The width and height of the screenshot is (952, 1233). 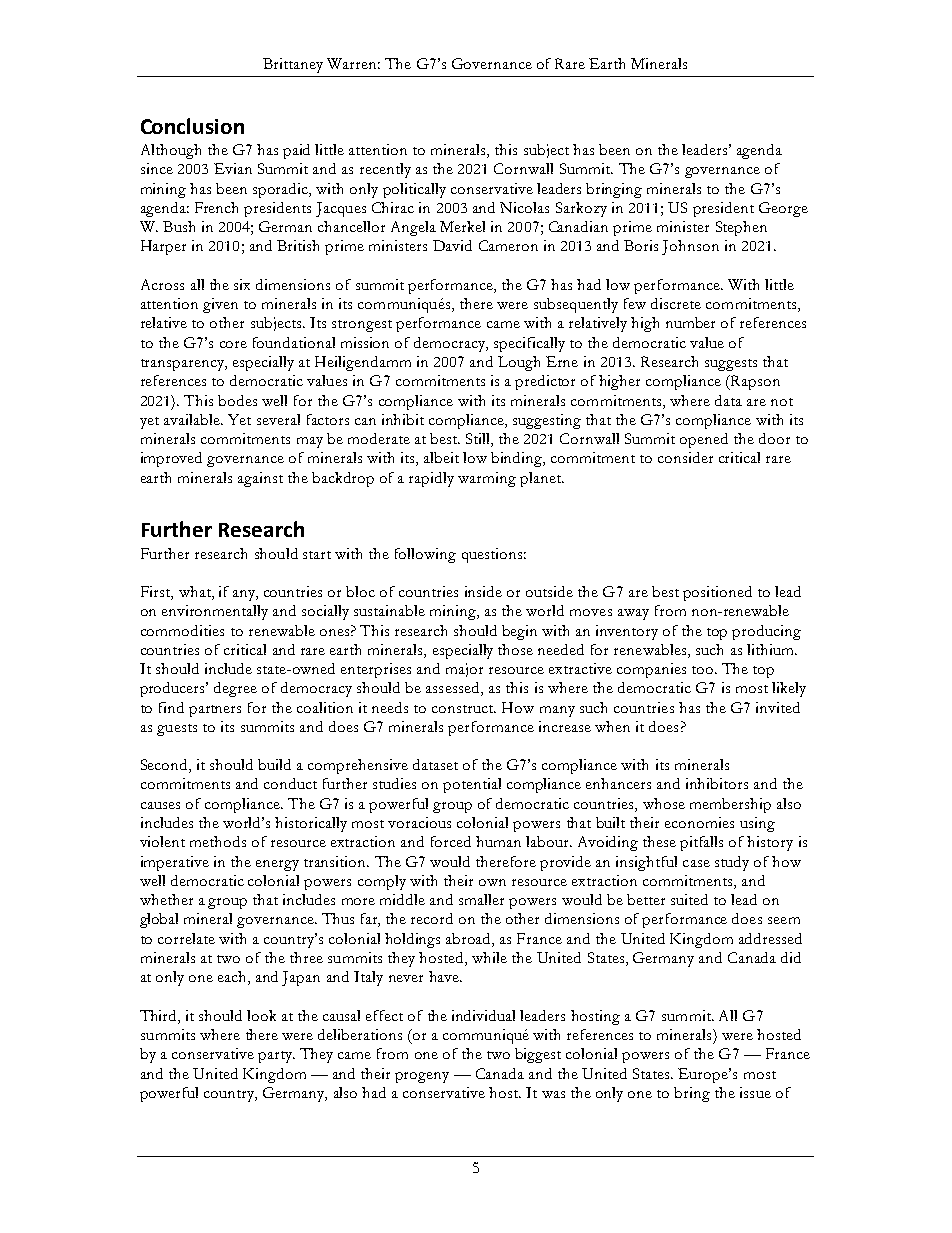 I want to click on forced, so click(x=451, y=841).
